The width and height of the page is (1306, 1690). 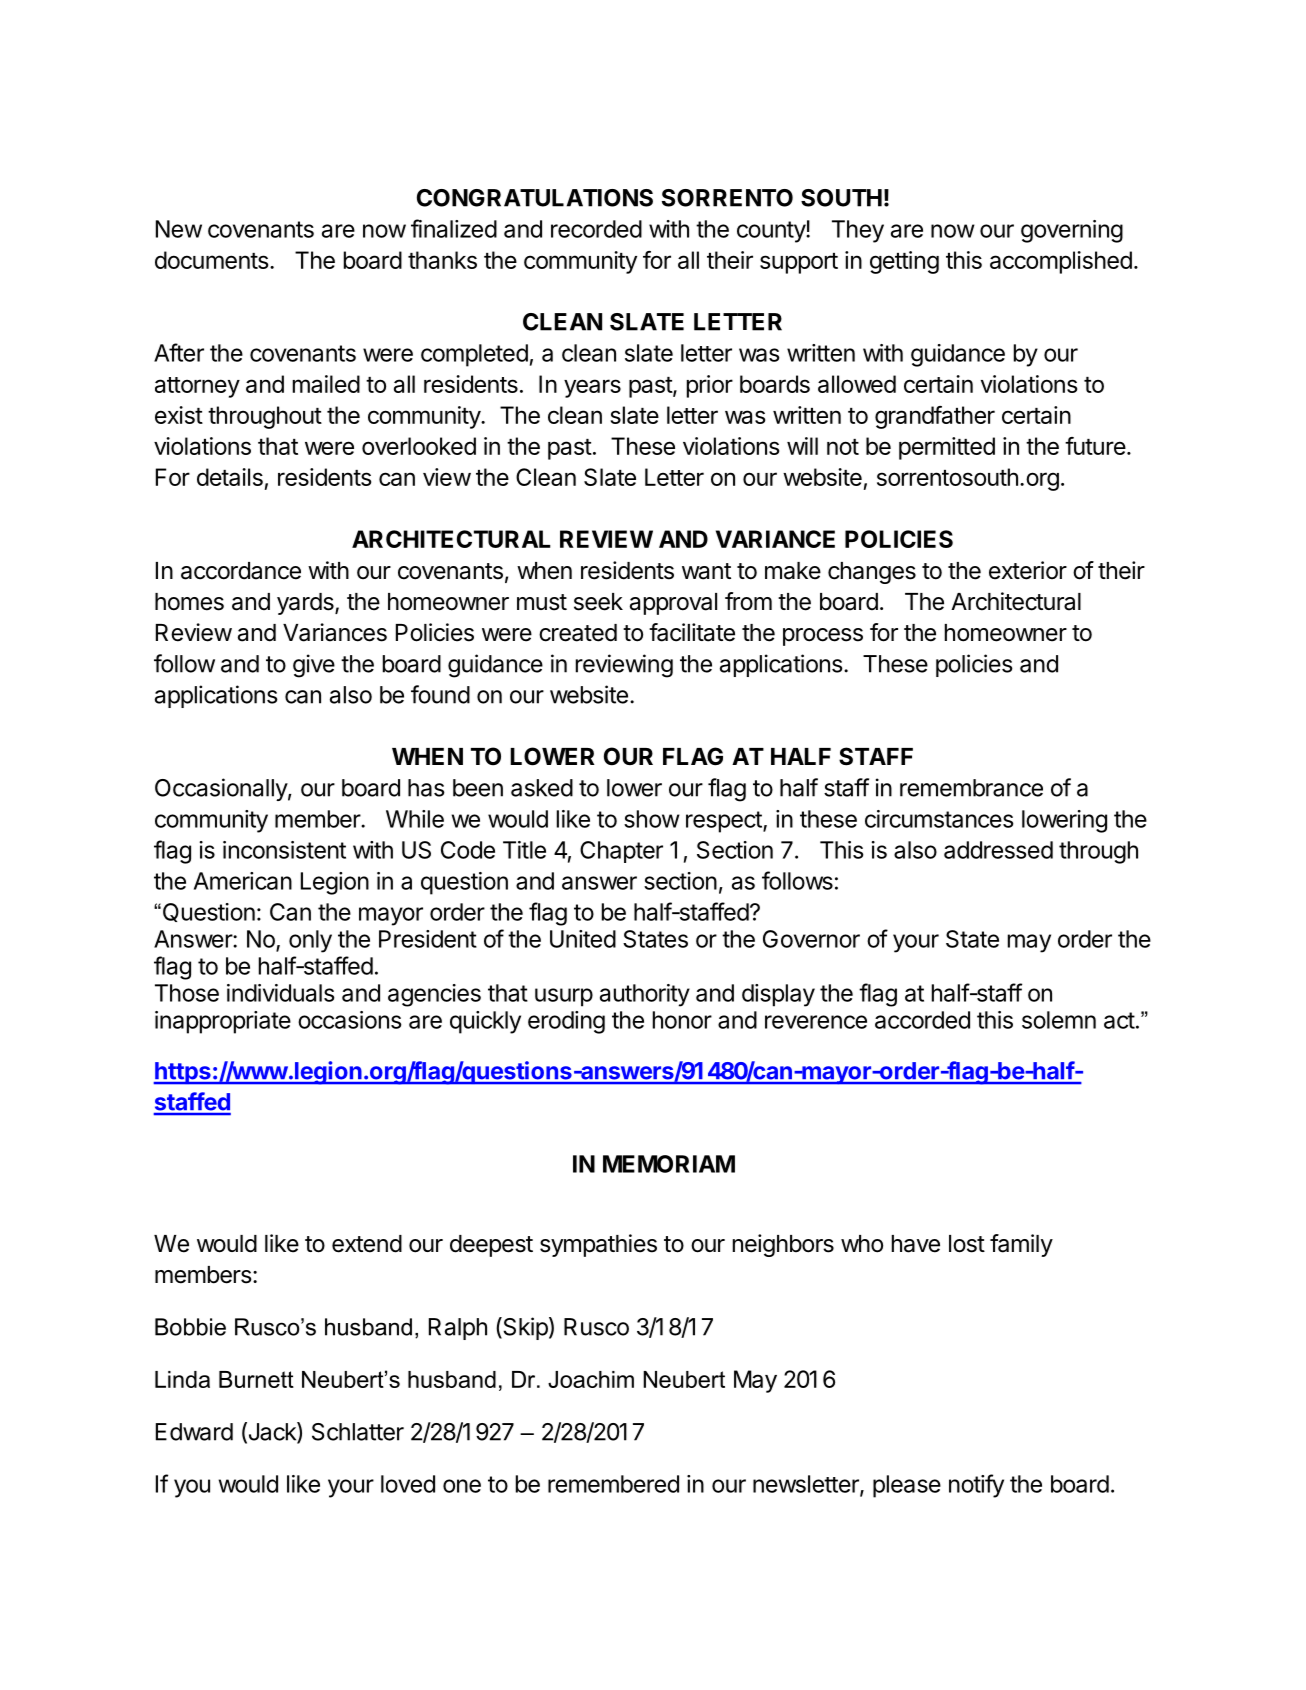 What do you see at coordinates (1059, 1020) in the page?
I see `solemn` at bounding box center [1059, 1020].
